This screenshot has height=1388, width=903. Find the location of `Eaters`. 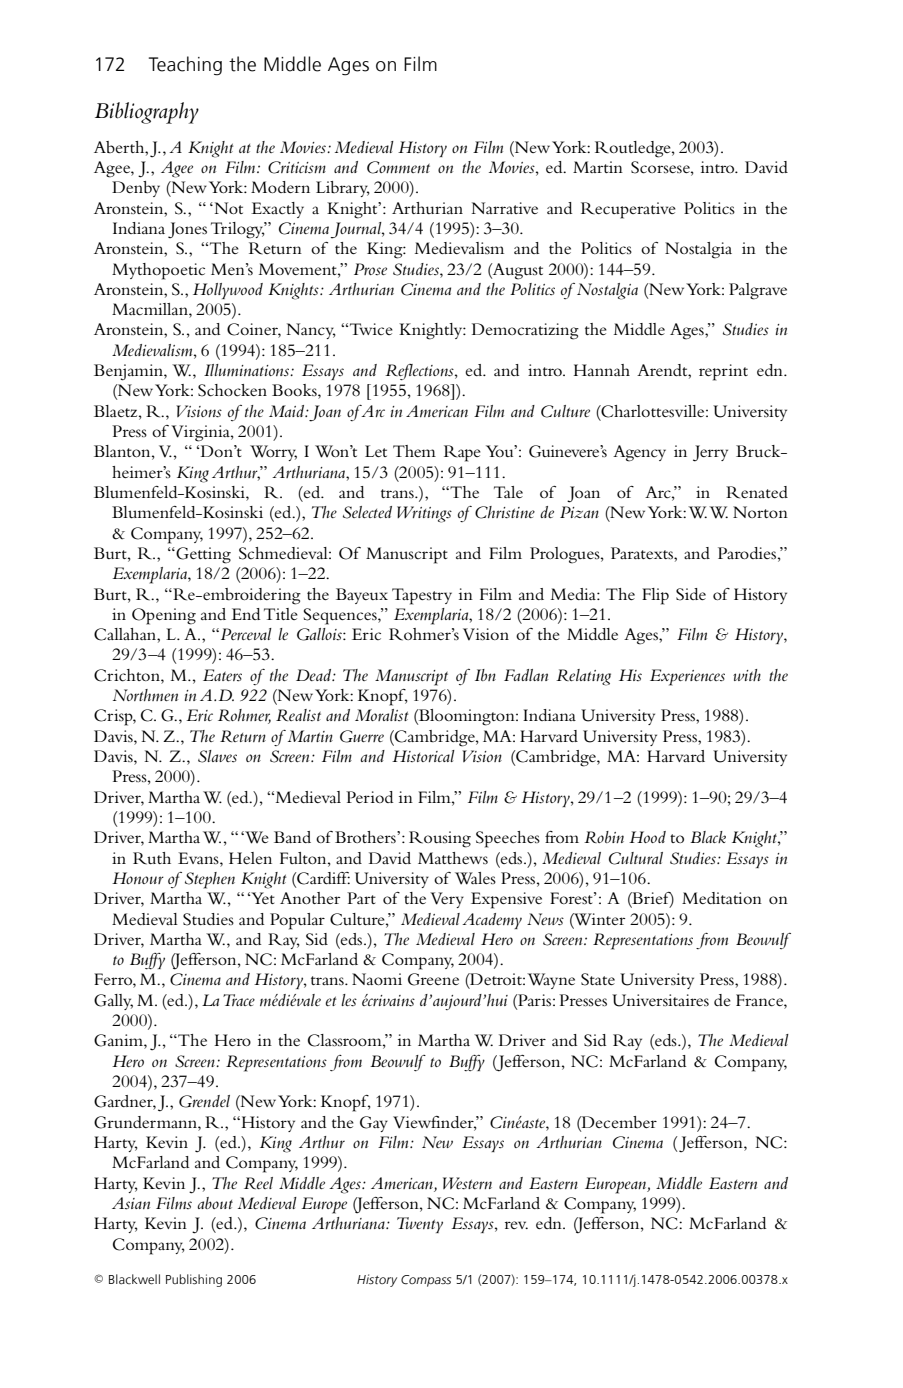

Eaters is located at coordinates (222, 675).
